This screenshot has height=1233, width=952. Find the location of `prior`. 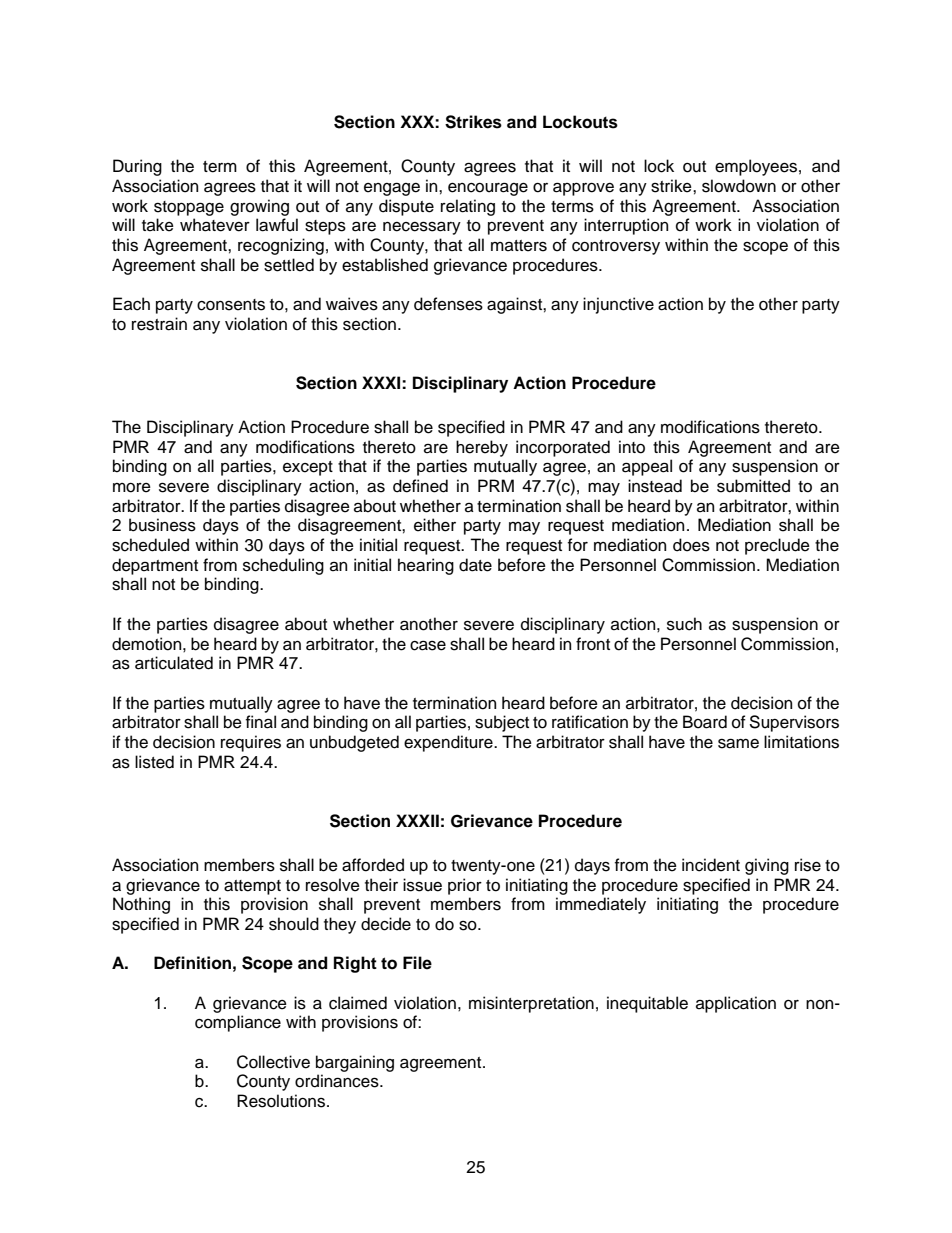

prior is located at coordinates (465, 886).
